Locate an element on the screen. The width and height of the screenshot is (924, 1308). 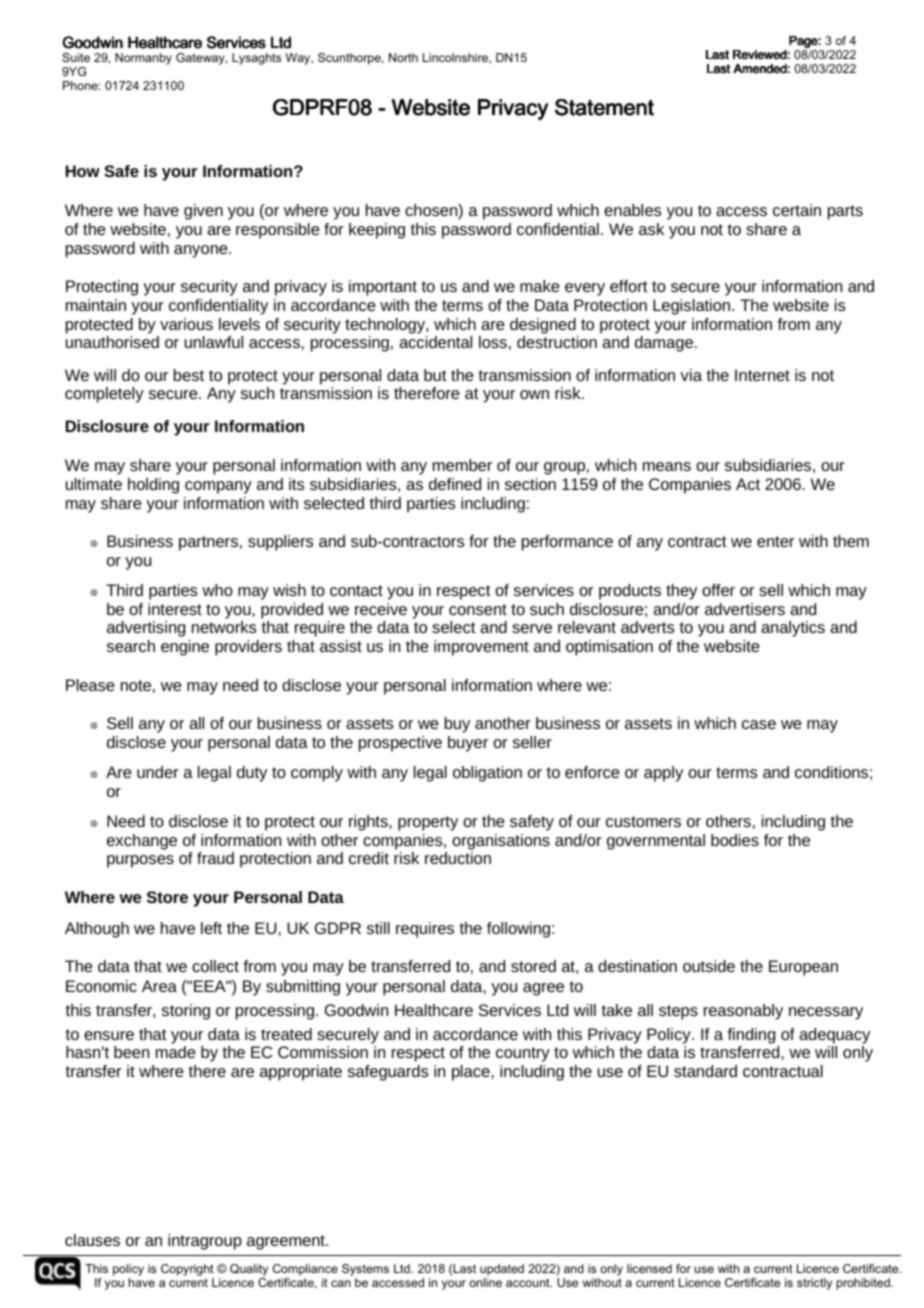
certain is located at coordinates (797, 210).
